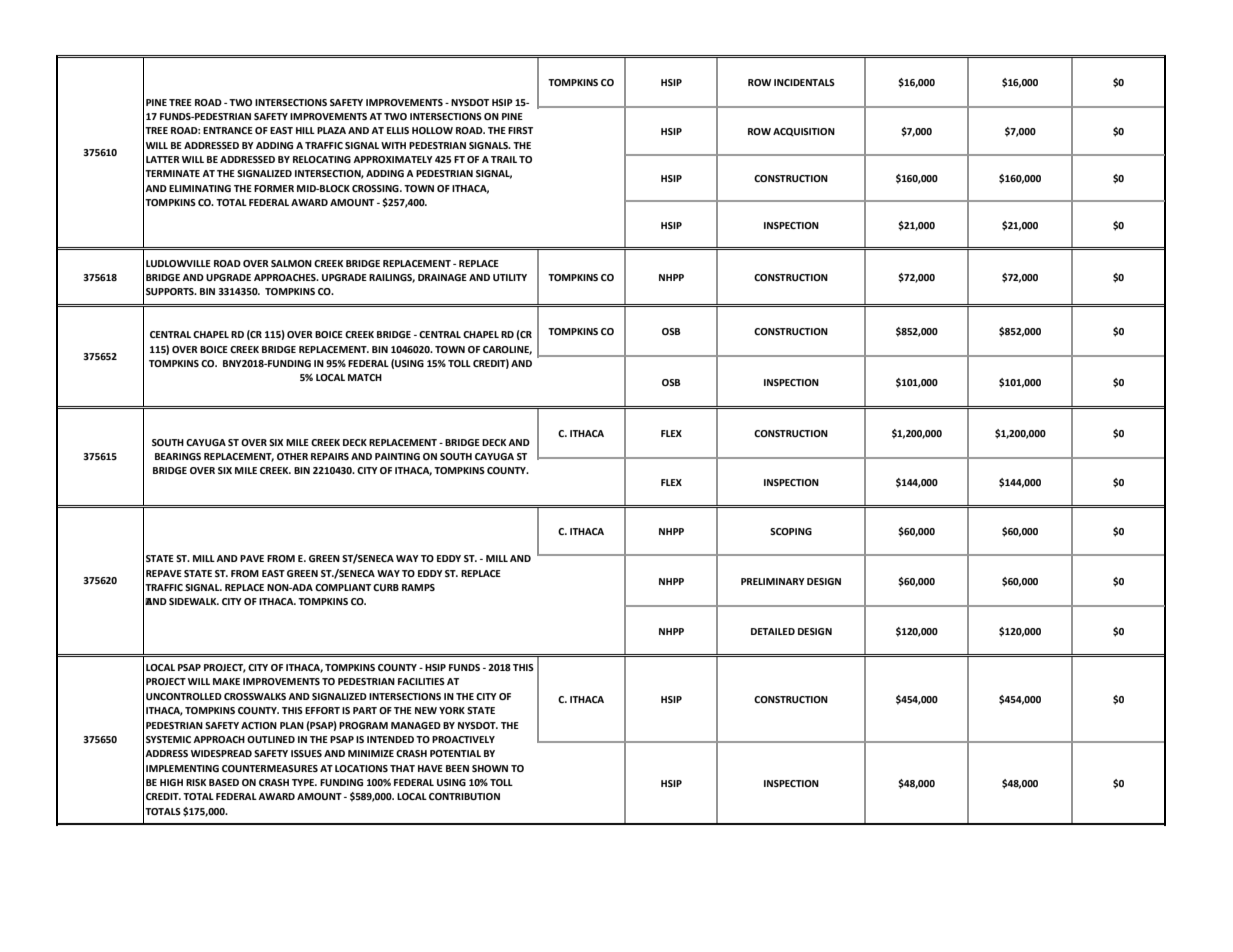  What do you see at coordinates (224, 782) in the page?
I see `BASED` at bounding box center [224, 782].
